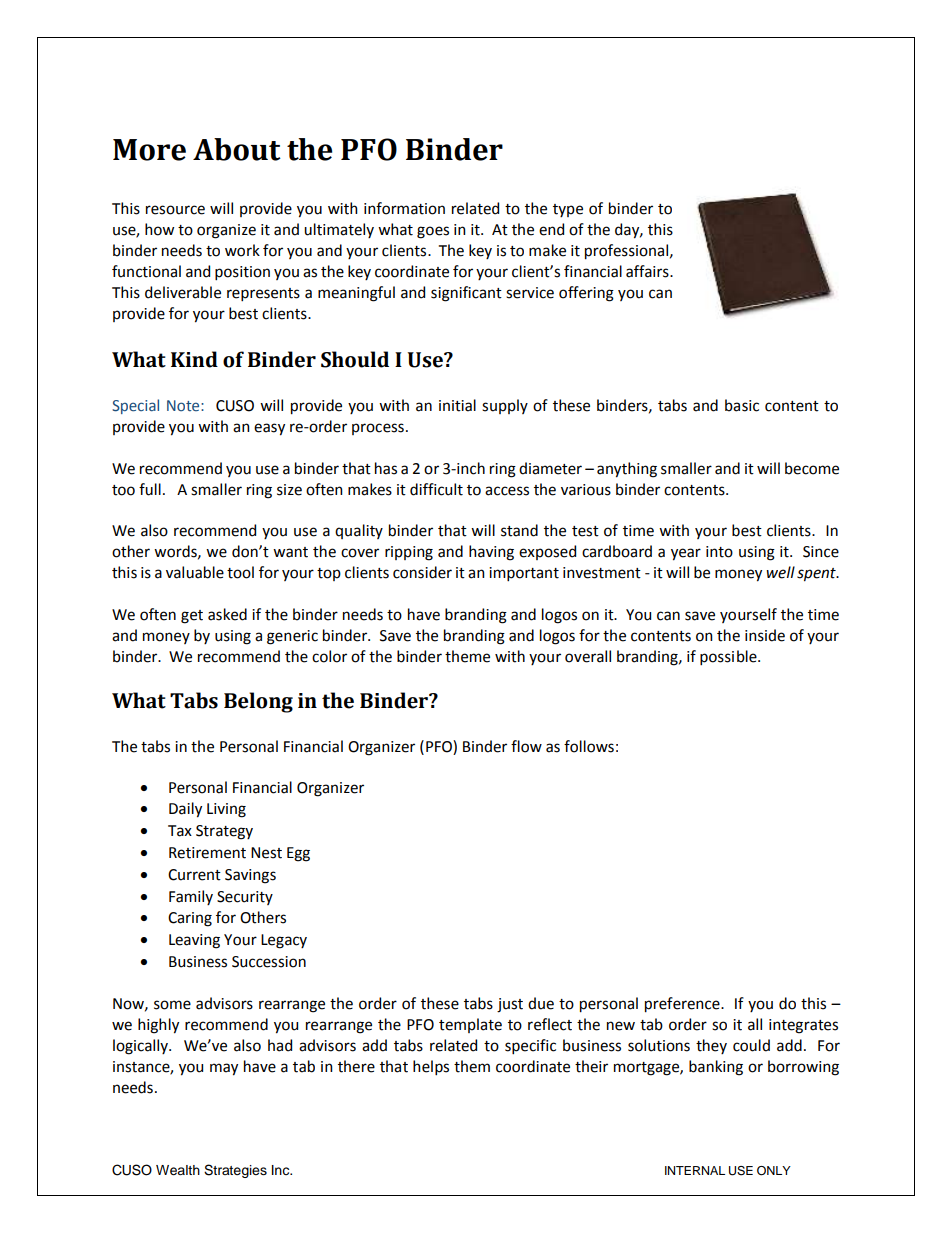  I want to click on flow, so click(526, 746).
